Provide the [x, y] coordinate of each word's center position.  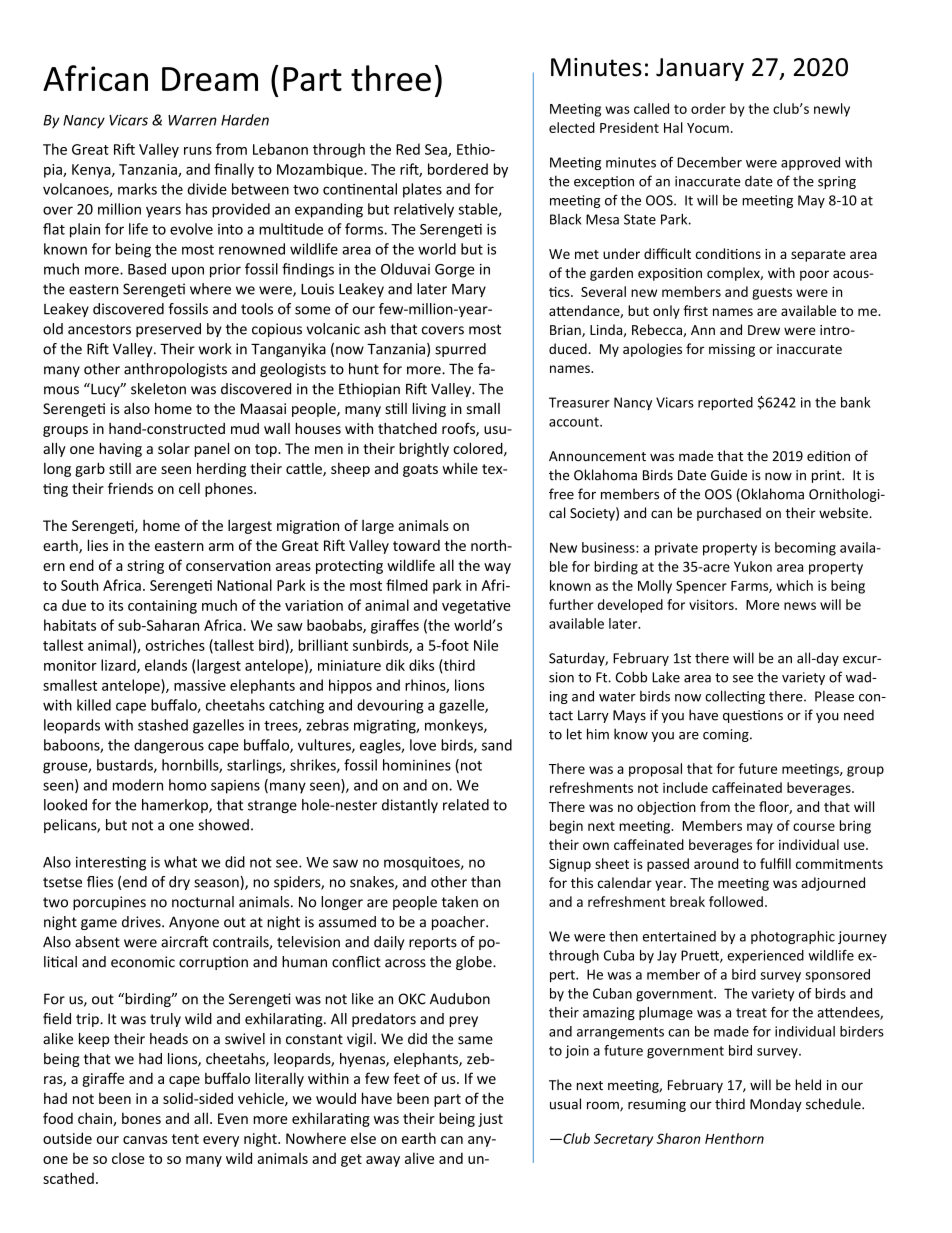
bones [141, 1118]
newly [832, 110]
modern [138, 785]
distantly [410, 806]
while [460, 468]
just [490, 1120]
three [391, 78]
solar [174, 448]
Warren [192, 120]
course [814, 827]
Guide [729, 475]
